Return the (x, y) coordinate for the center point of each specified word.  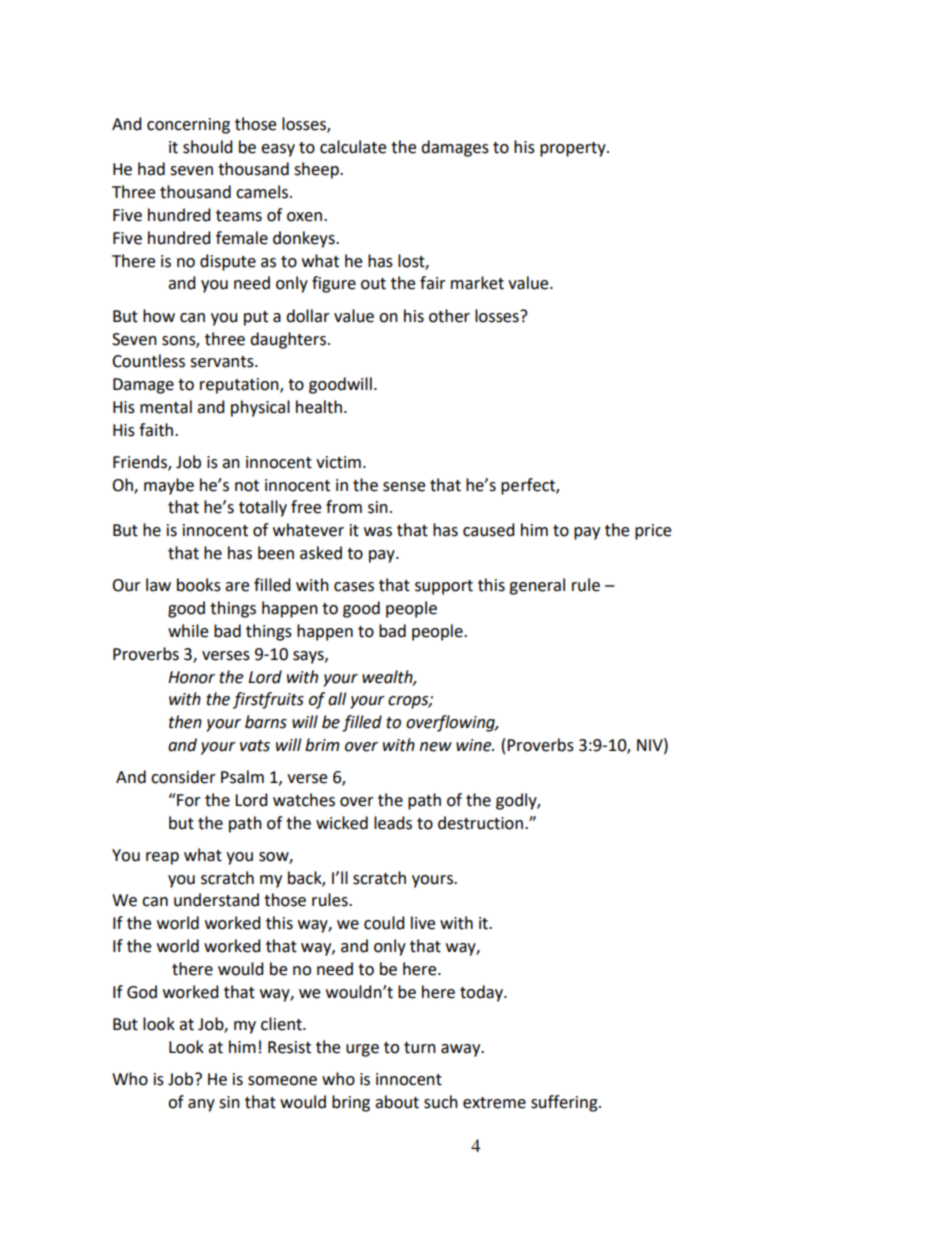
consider (183, 777)
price (653, 532)
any (201, 1105)
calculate (353, 147)
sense (404, 487)
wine (475, 745)
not (247, 486)
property (574, 149)
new (436, 747)
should (208, 147)
